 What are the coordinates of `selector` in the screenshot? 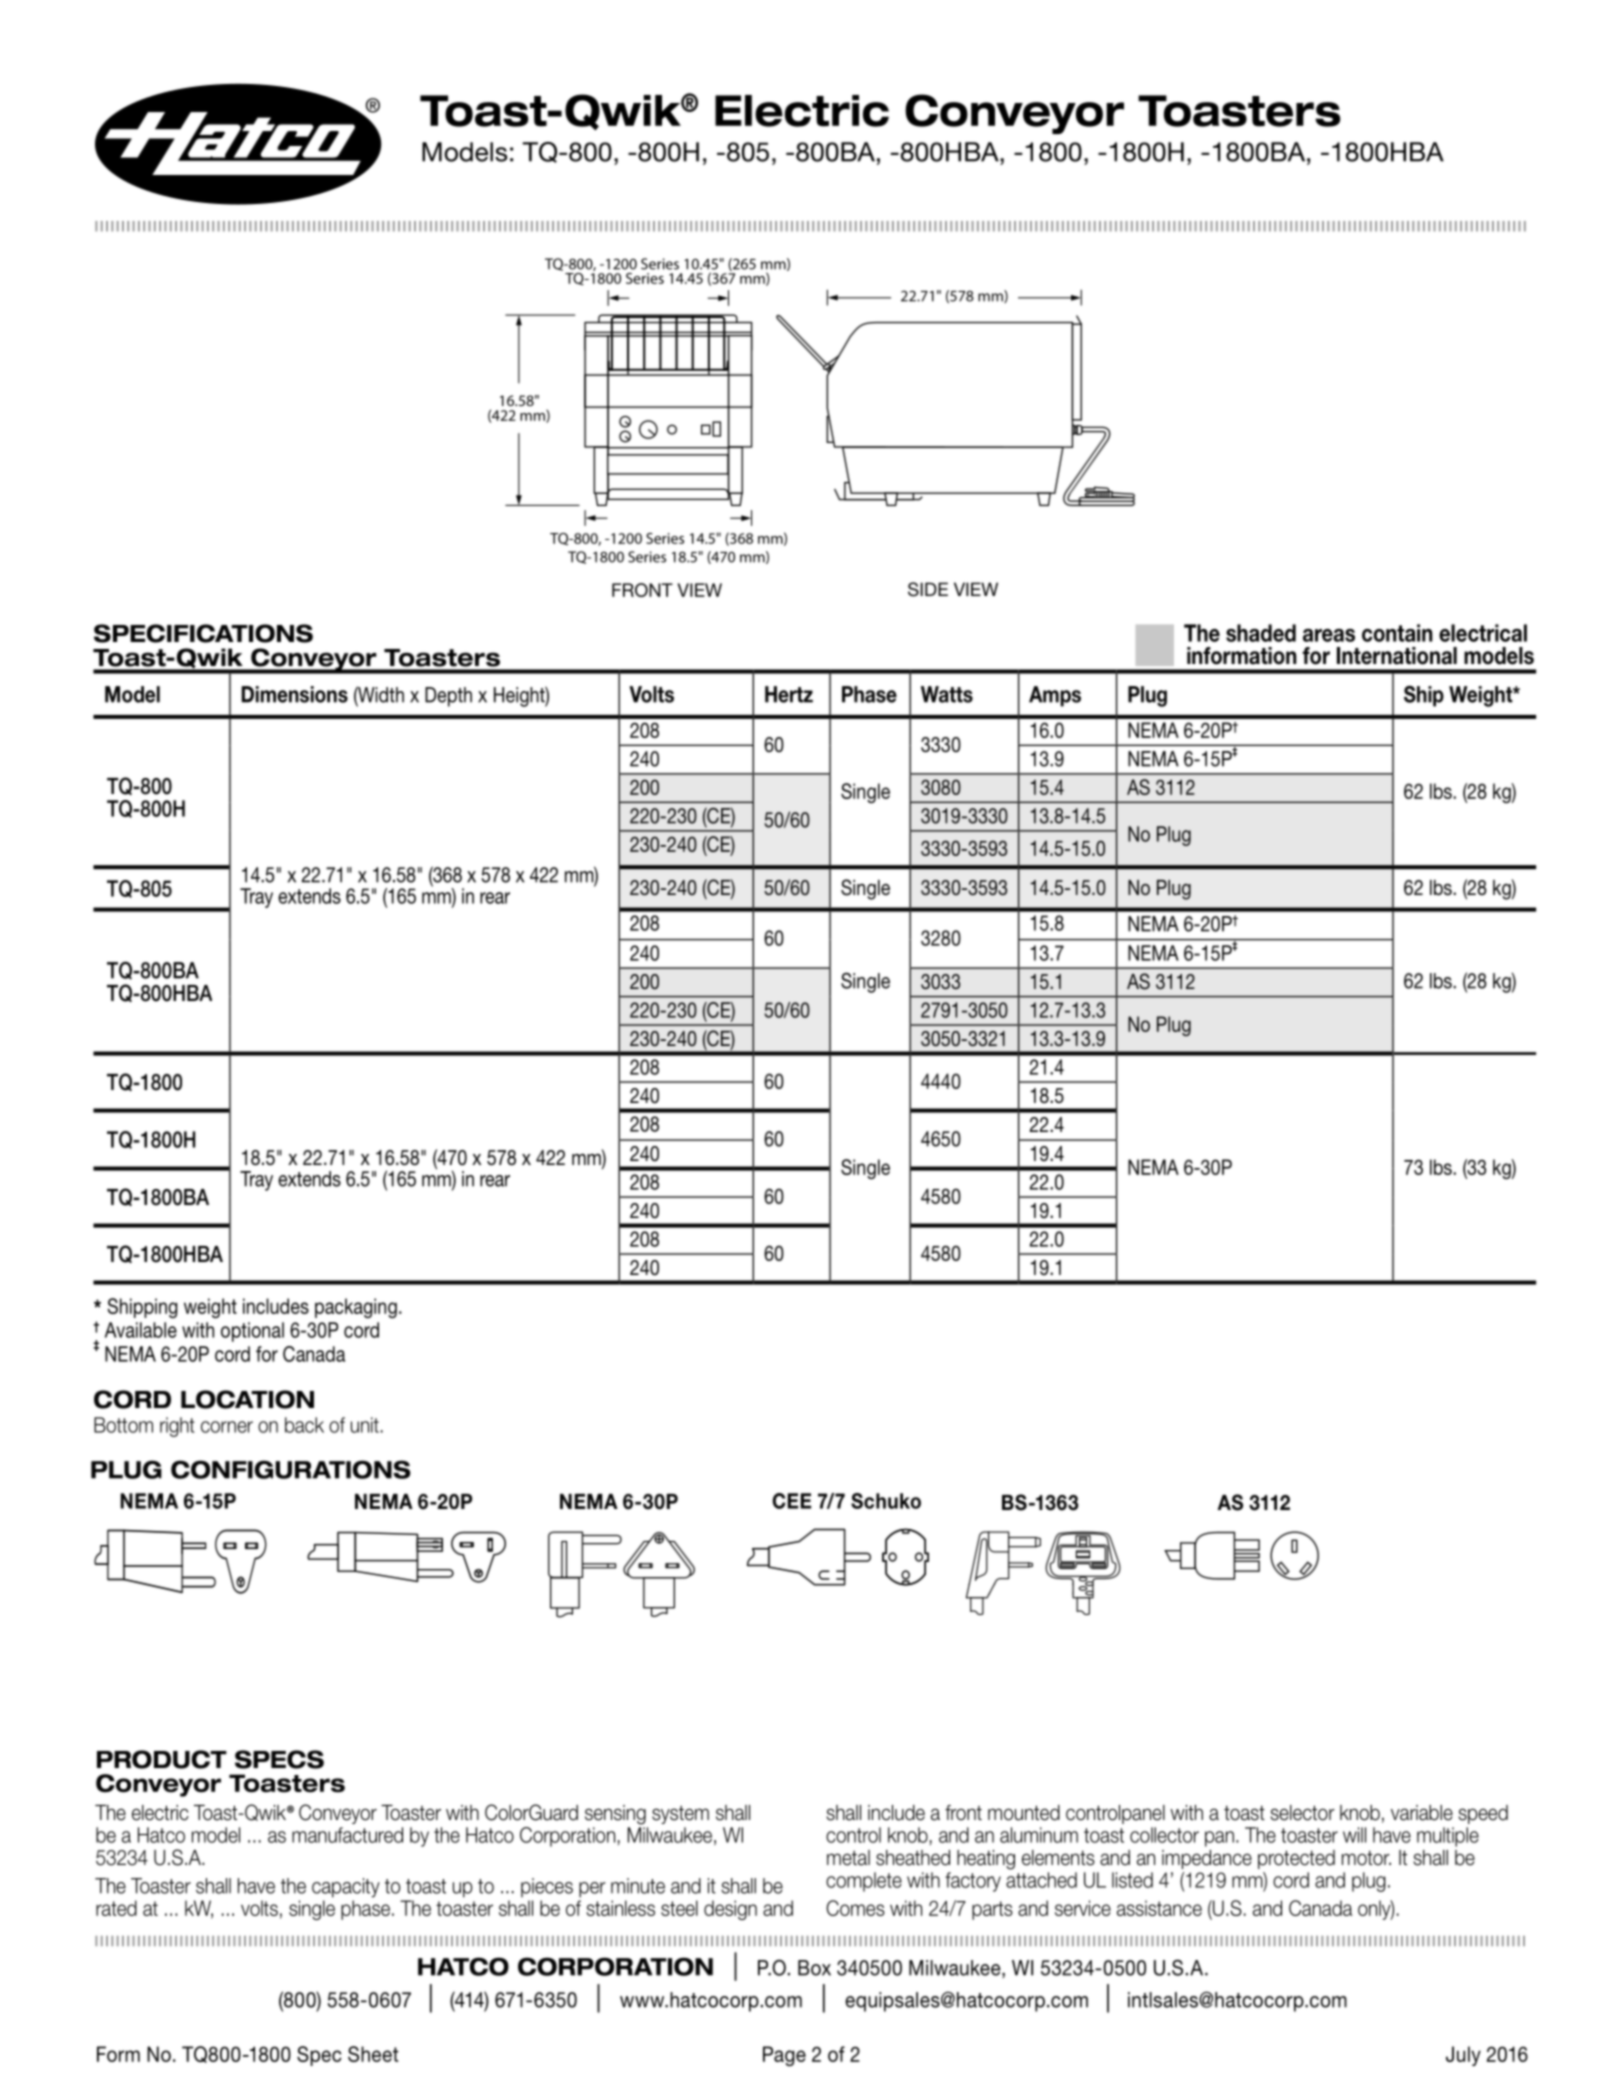 It's located at (1303, 1813).
